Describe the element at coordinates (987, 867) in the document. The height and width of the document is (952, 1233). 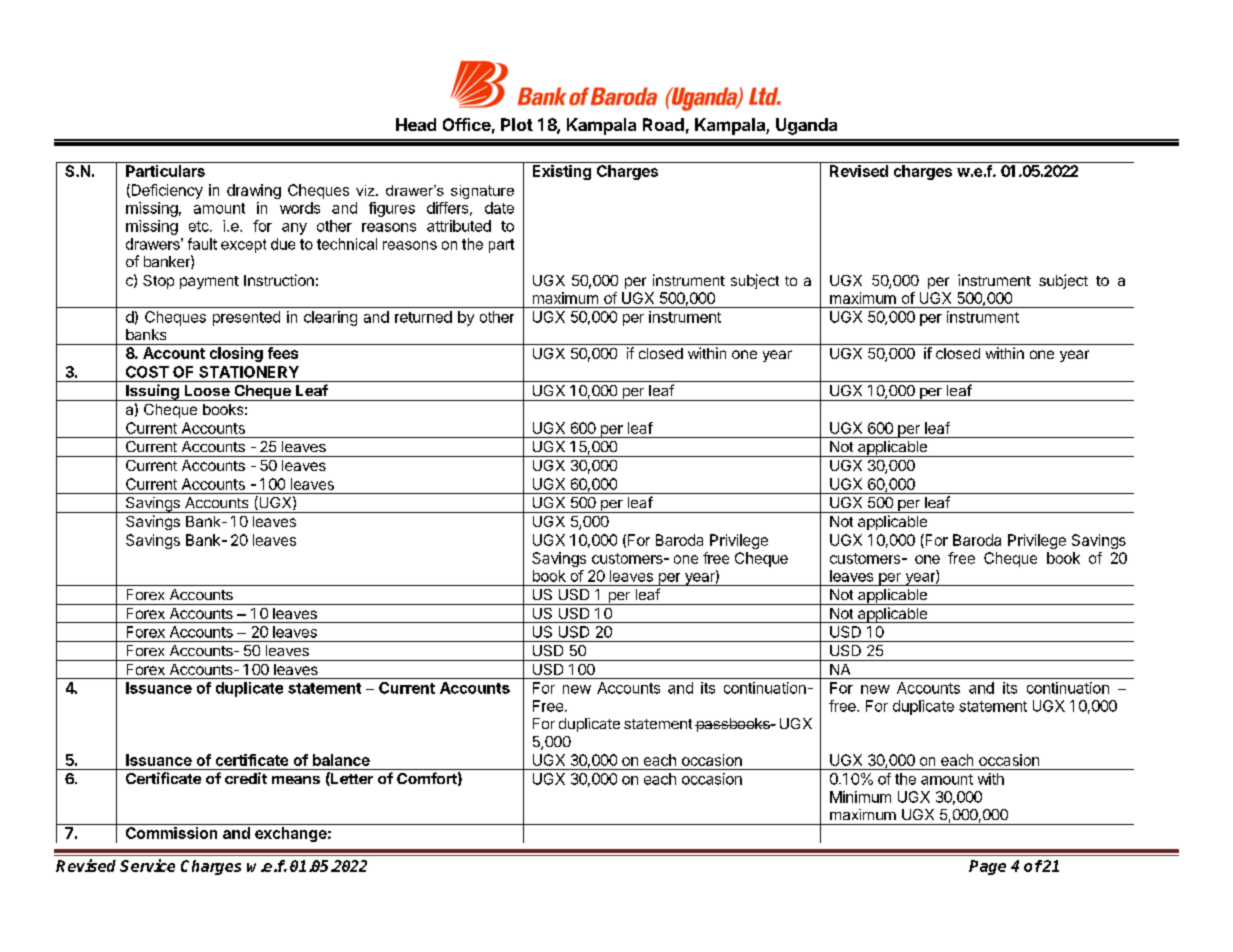
I see `Page` at that location.
